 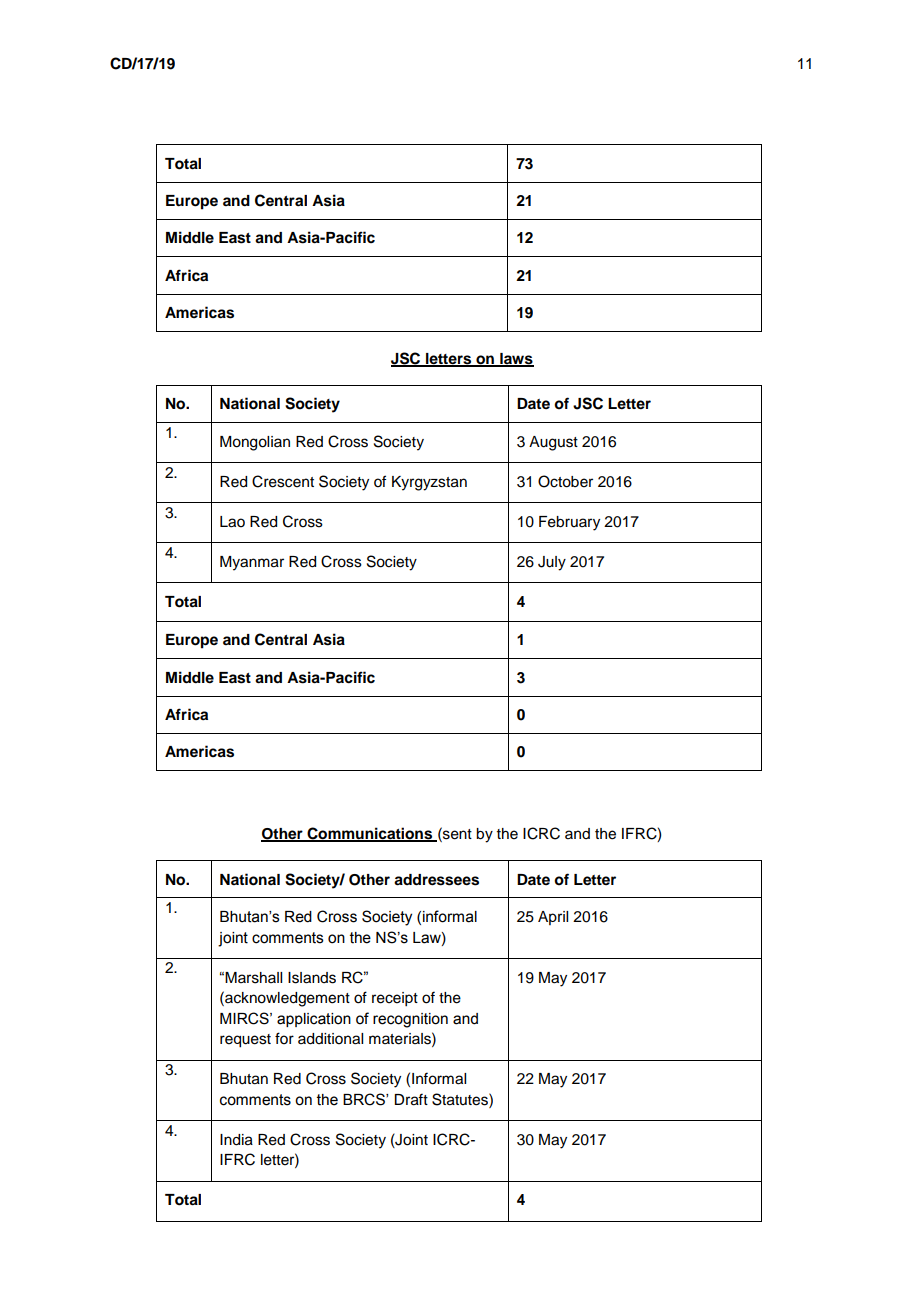 I want to click on India, so click(x=236, y=1140).
